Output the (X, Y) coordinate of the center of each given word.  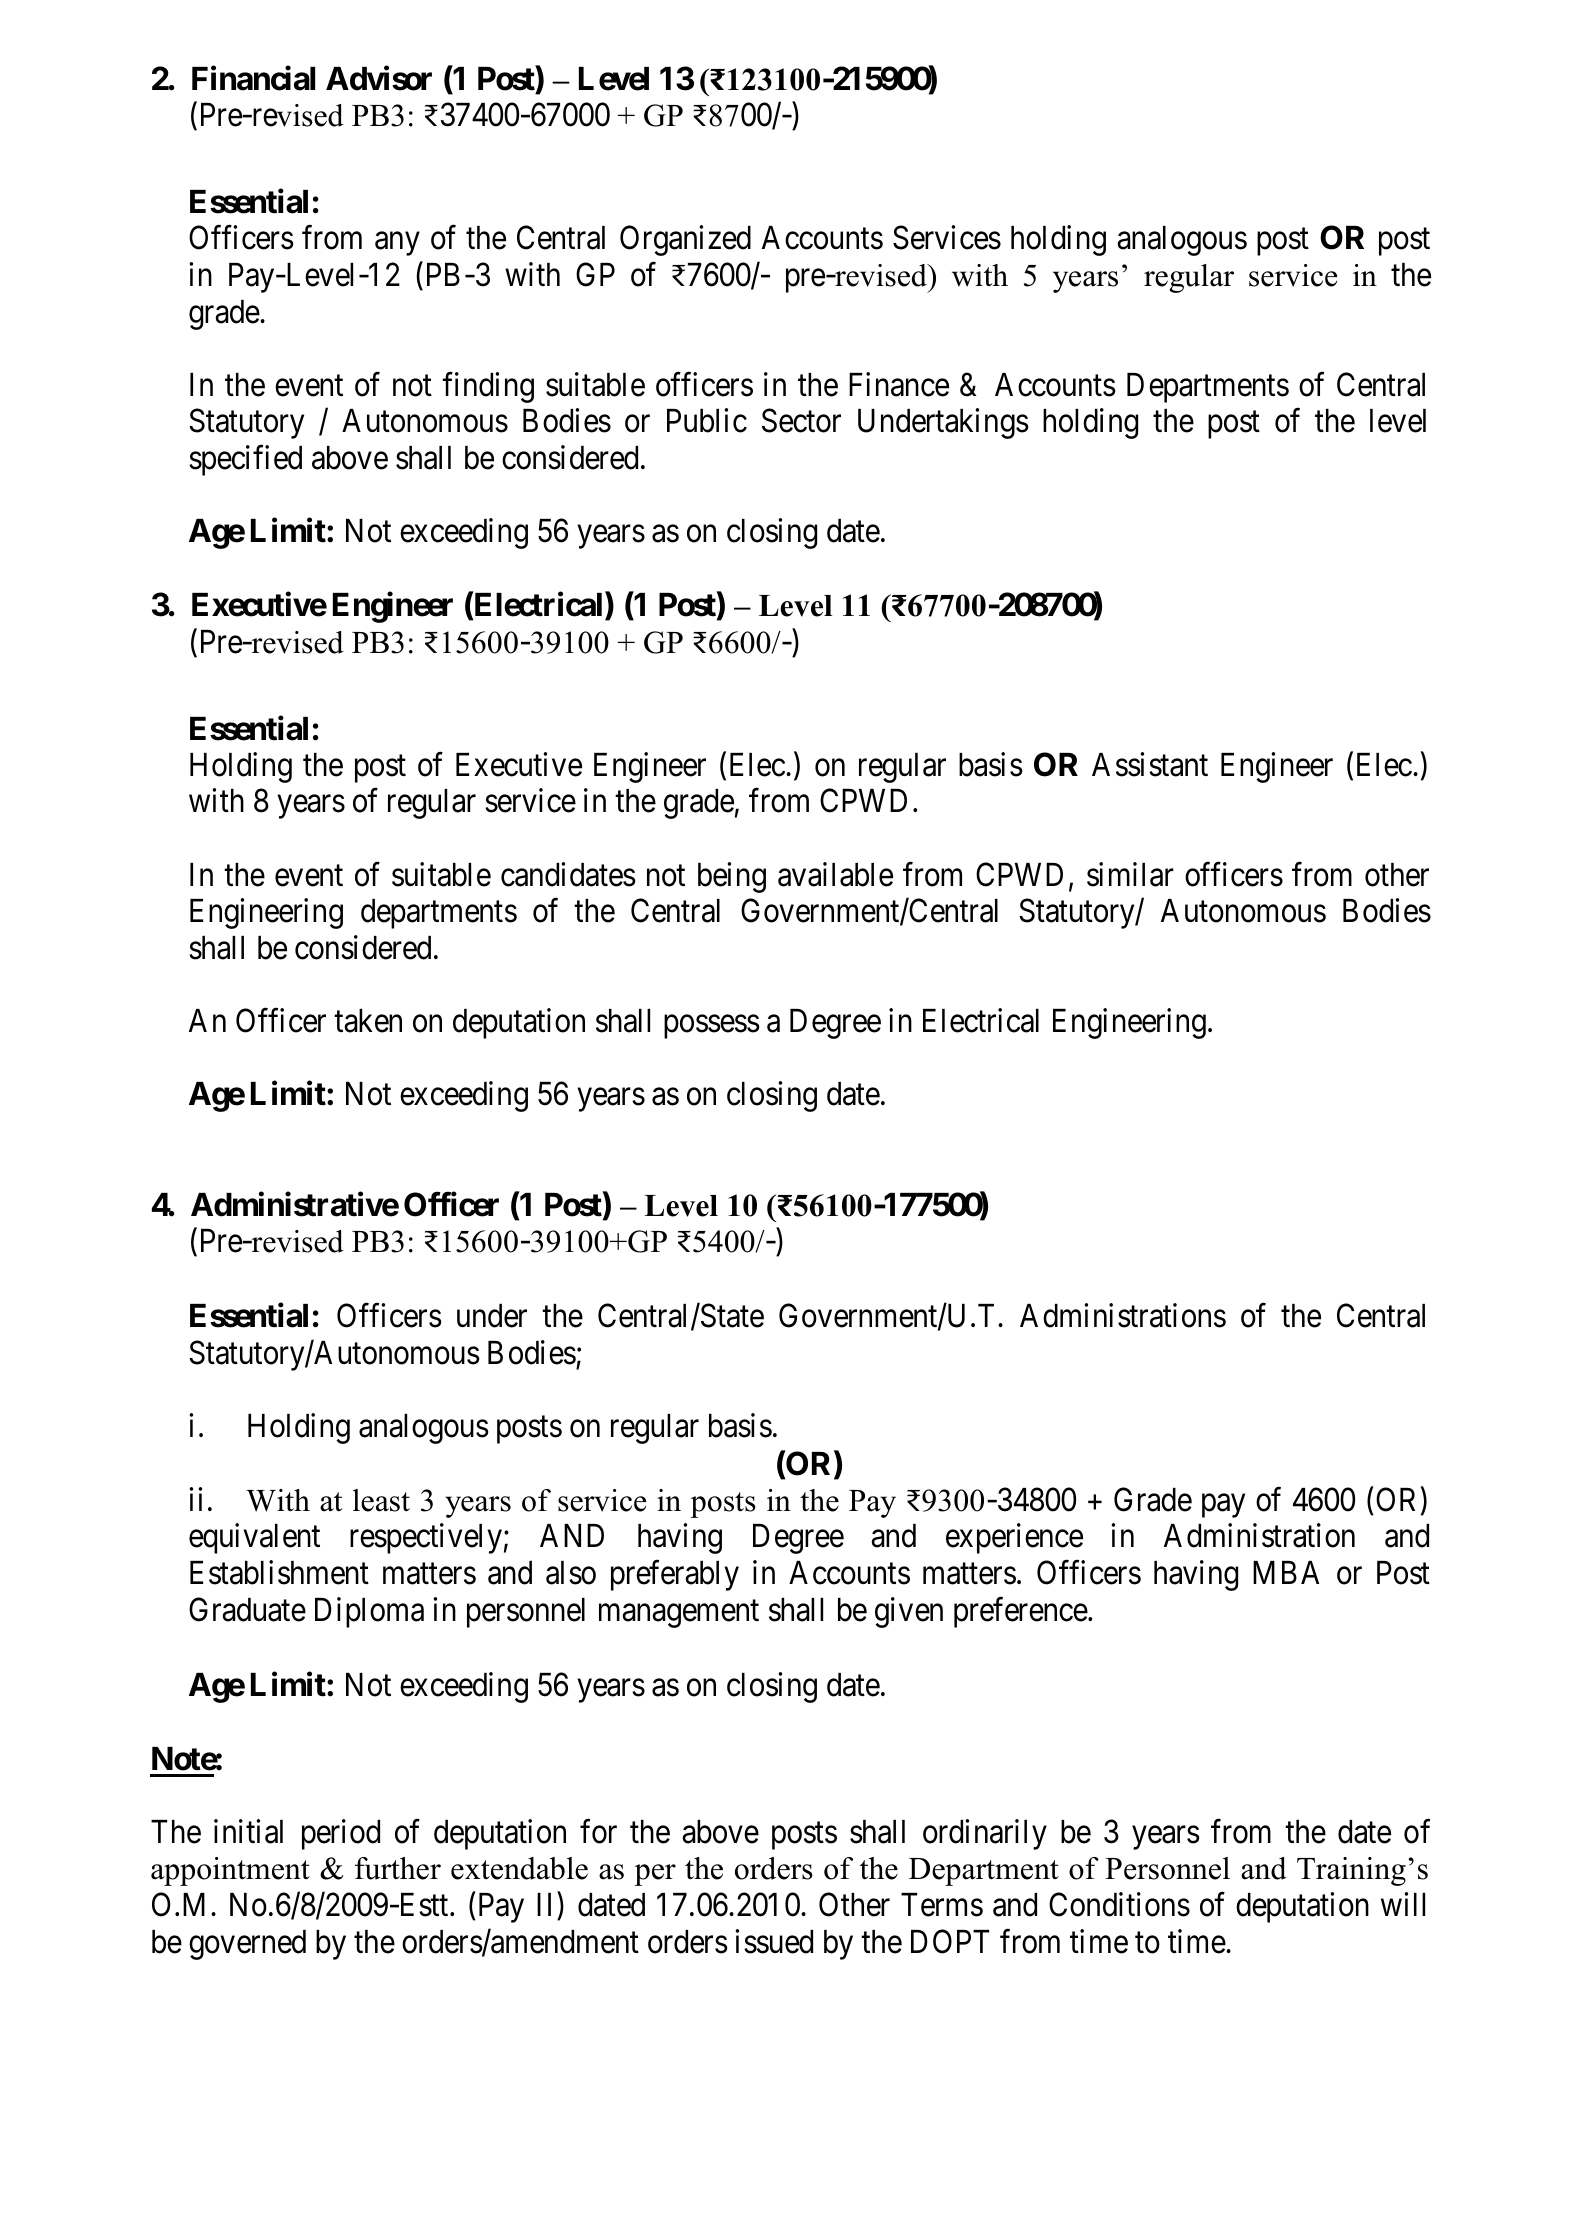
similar (1130, 874)
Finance (899, 384)
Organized (685, 241)
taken (368, 1021)
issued (774, 1941)
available (835, 874)
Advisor (379, 78)
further (398, 1868)
